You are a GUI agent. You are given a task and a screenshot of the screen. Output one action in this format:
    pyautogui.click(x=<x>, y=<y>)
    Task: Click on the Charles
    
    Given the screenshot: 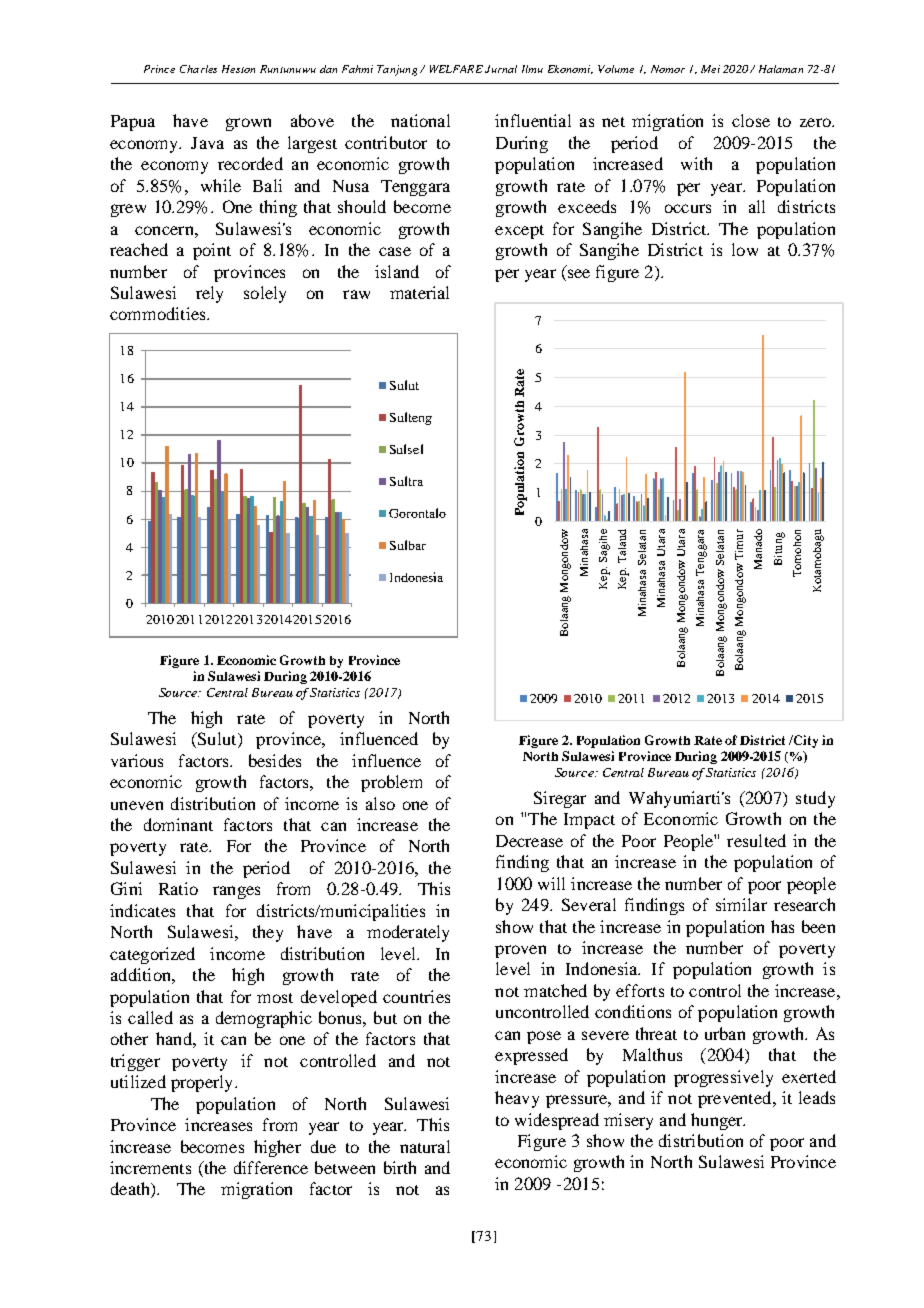 What is the action you would take?
    pyautogui.click(x=198, y=69)
